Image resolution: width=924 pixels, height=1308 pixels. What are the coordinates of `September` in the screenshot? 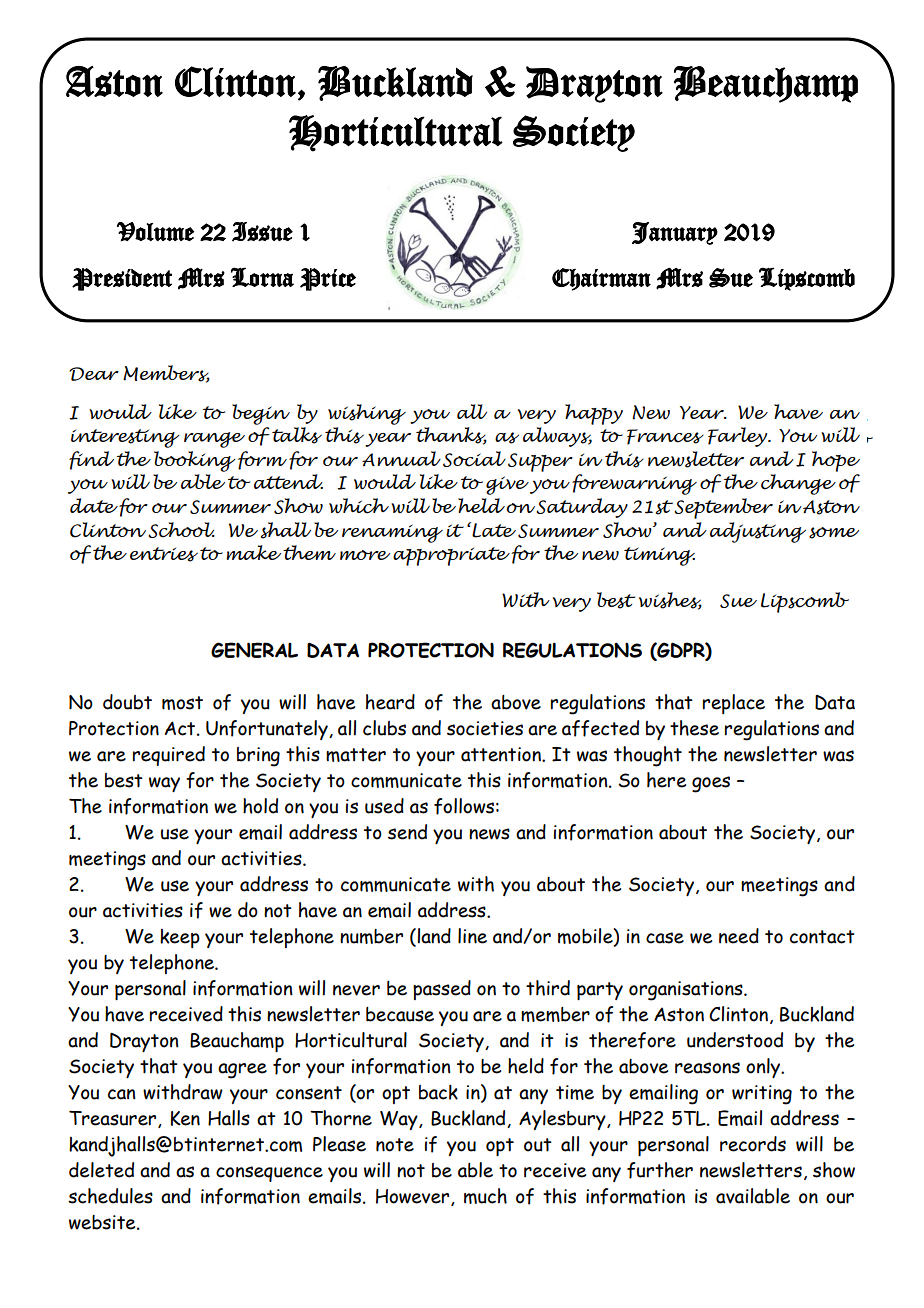 It's located at (723, 508).
